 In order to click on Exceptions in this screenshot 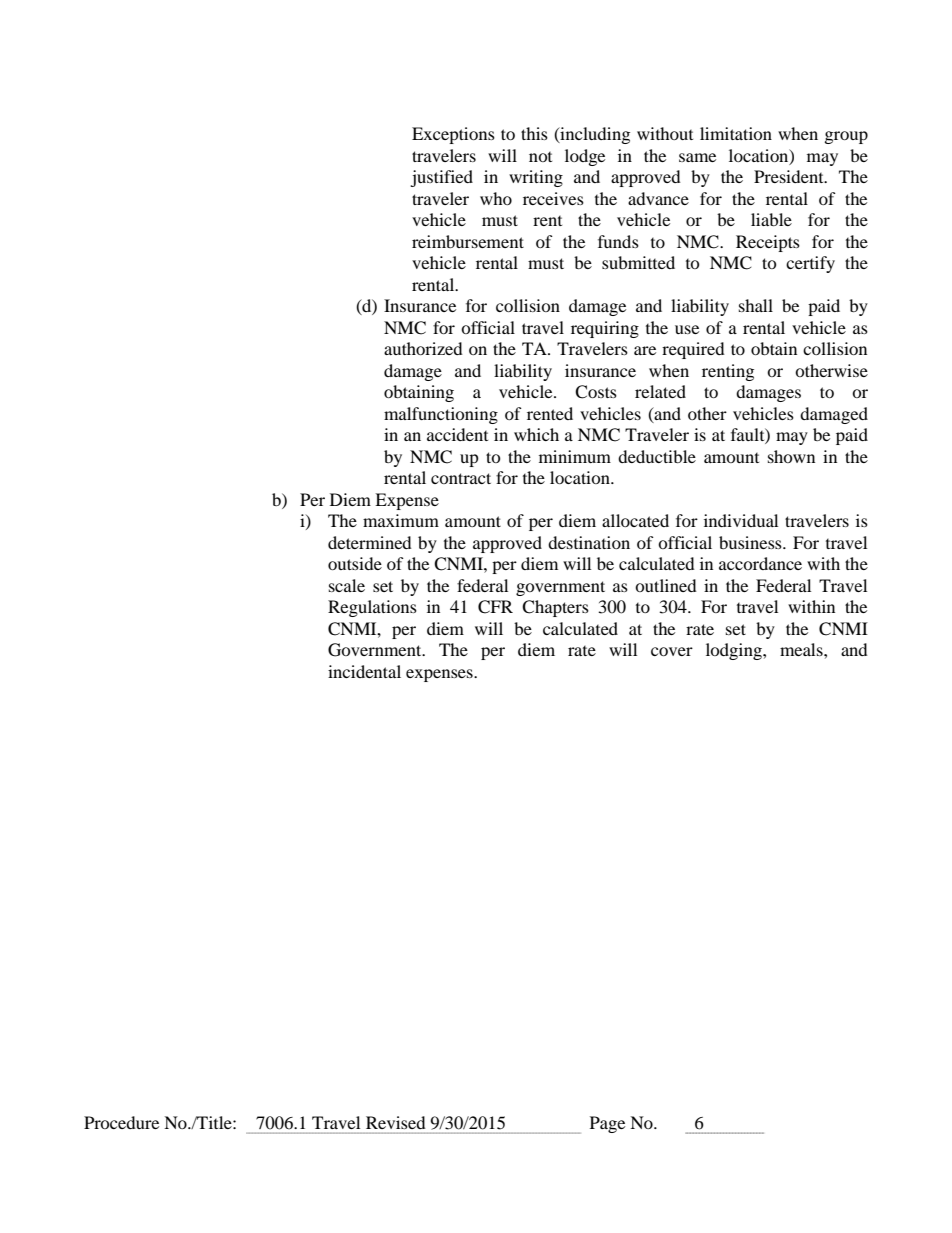, I will do `click(453, 135)`.
